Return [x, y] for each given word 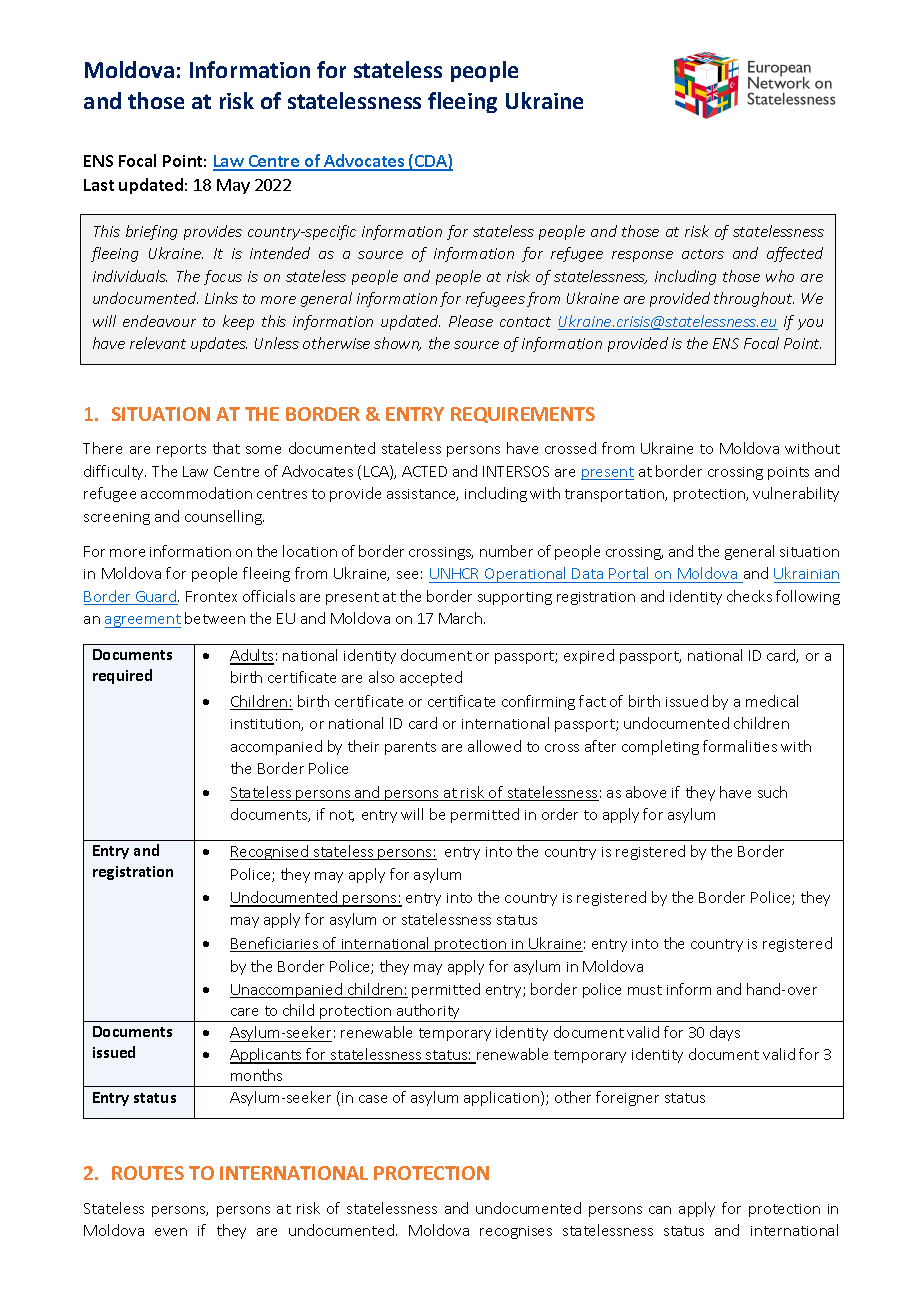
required [122, 676]
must [645, 990]
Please [471, 321]
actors [703, 254]
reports [181, 450]
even [171, 1232]
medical [772, 701]
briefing [151, 232]
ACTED [424, 471]
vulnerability [796, 494]
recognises [516, 1232]
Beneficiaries [275, 944]
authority [429, 1013]
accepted [431, 678]
